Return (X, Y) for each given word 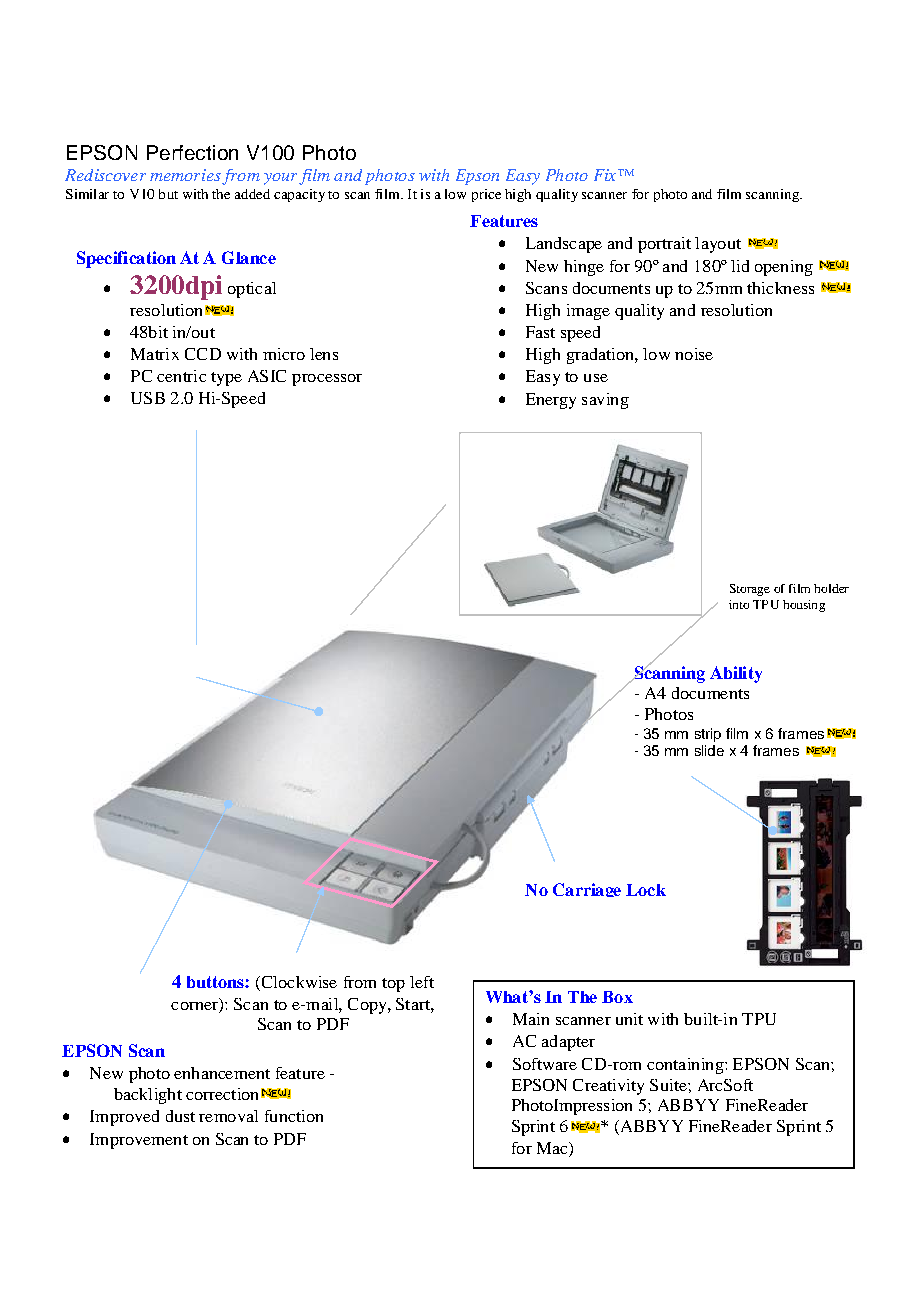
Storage (750, 590)
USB (148, 398)
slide (709, 750)
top (393, 985)
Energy (551, 401)
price (486, 195)
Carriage (587, 890)
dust (180, 1116)
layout (718, 245)
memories (185, 175)
